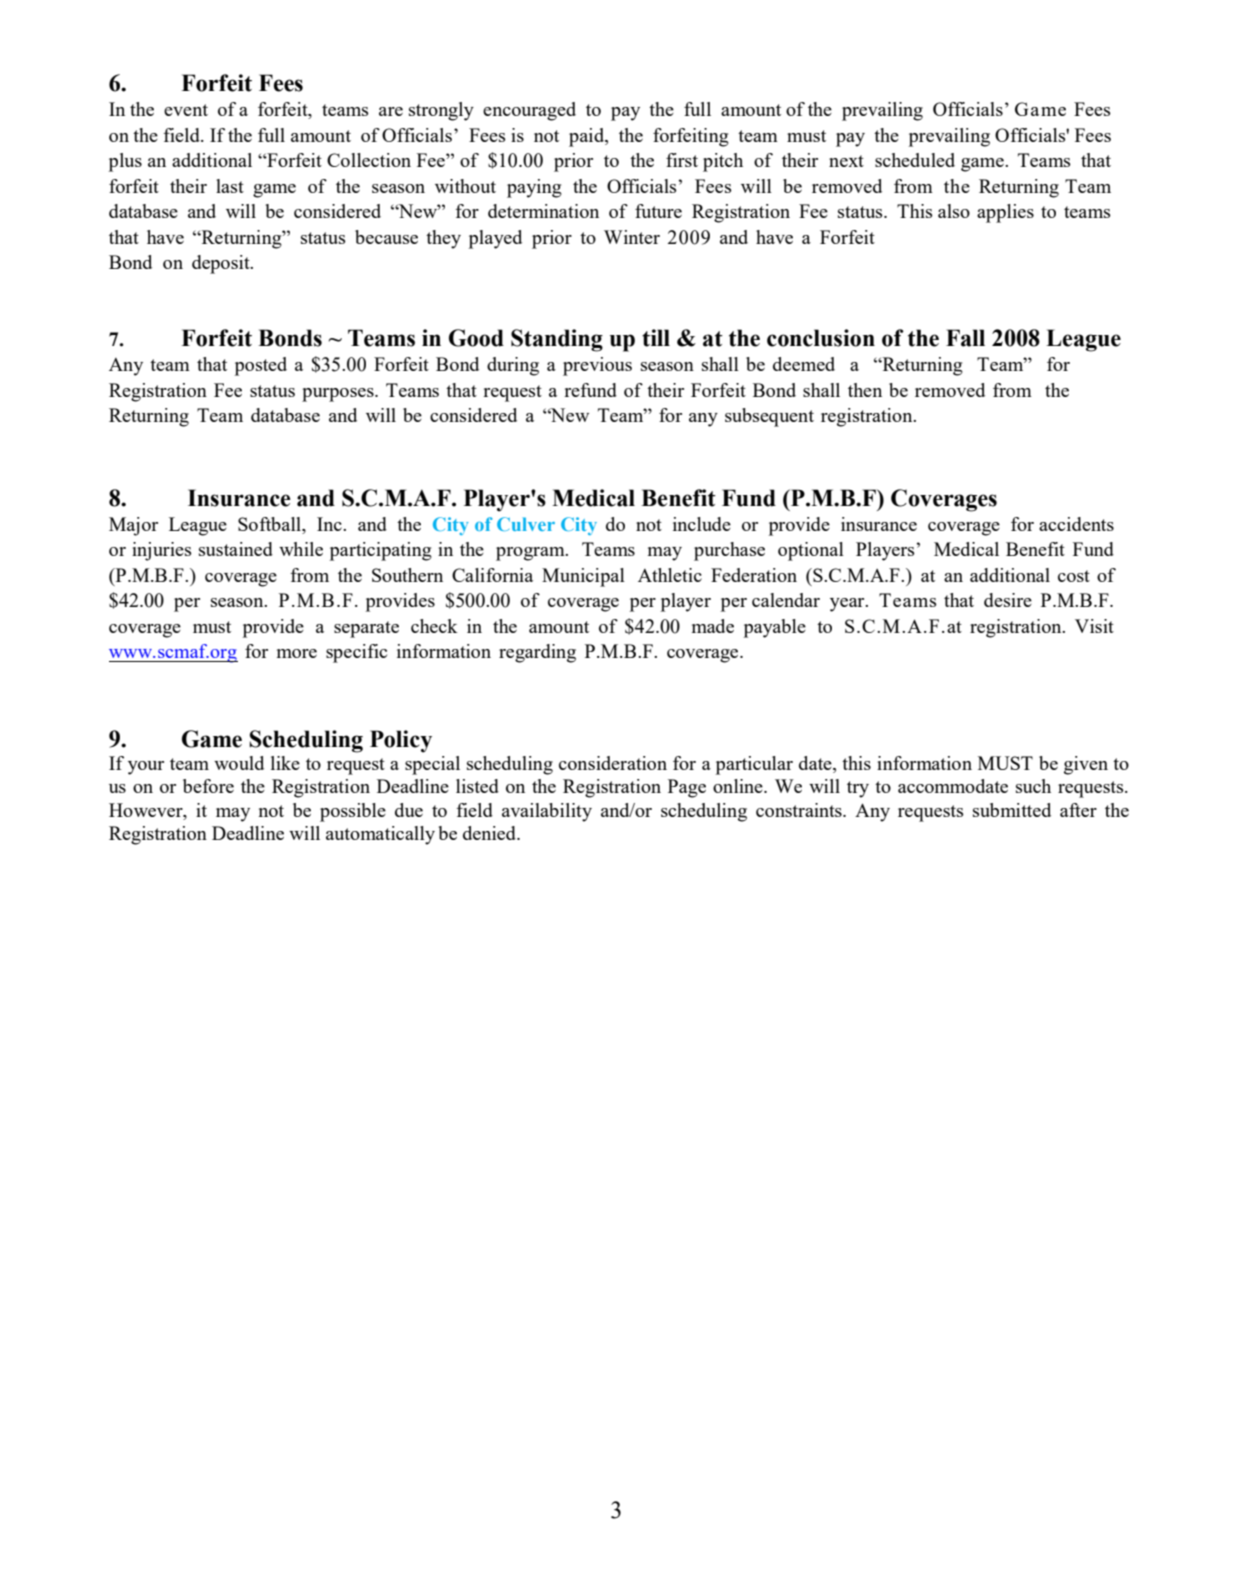 This page has width=1233, height=1596. I want to click on Culver, so click(526, 524).
